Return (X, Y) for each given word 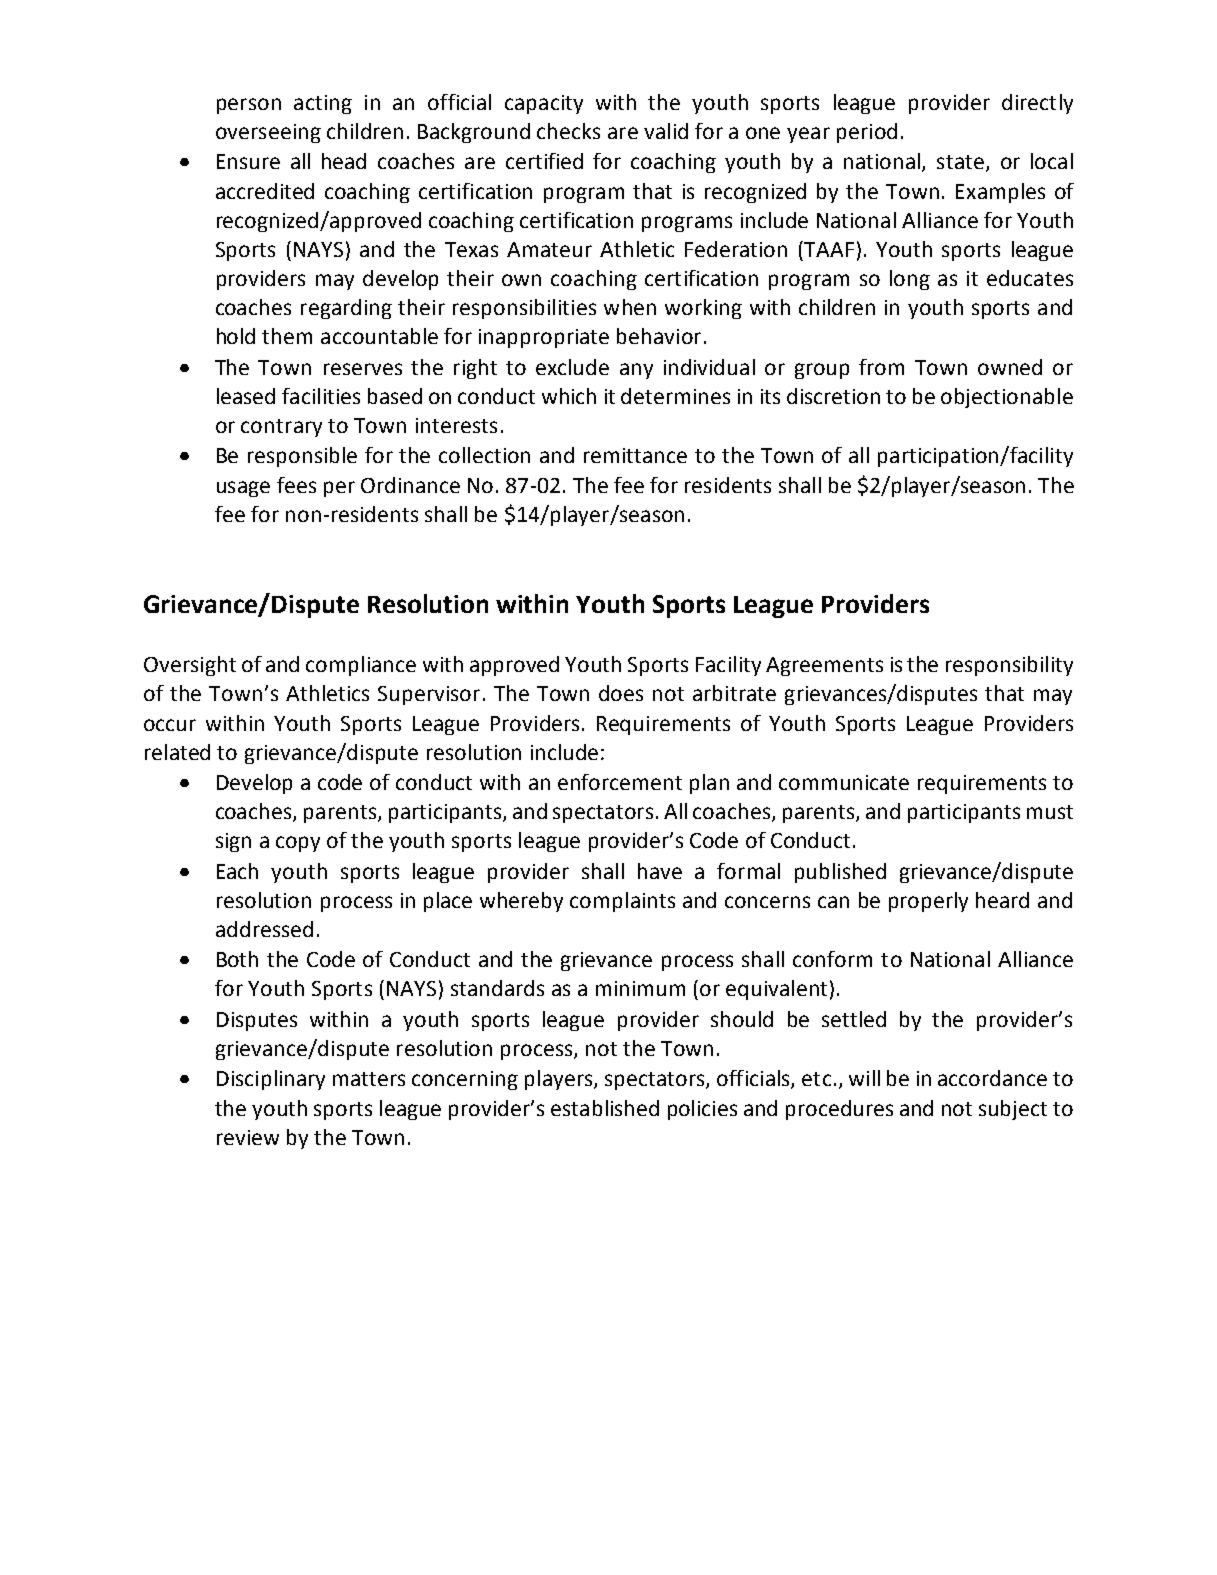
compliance (361, 666)
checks (568, 131)
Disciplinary (271, 1080)
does (621, 693)
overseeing (268, 133)
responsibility (1009, 666)
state (960, 162)
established (605, 1108)
